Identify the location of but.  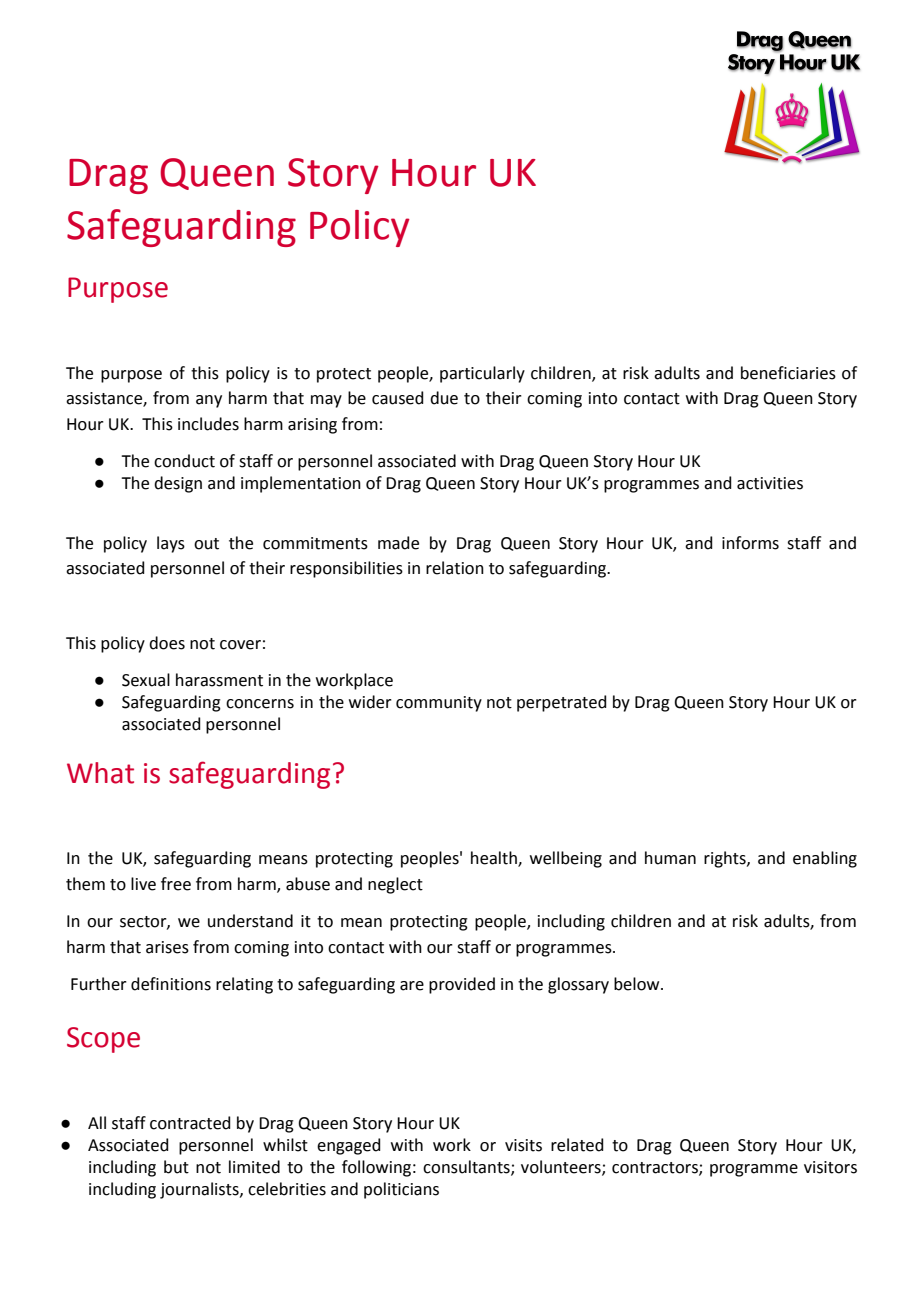
(176, 1167).
